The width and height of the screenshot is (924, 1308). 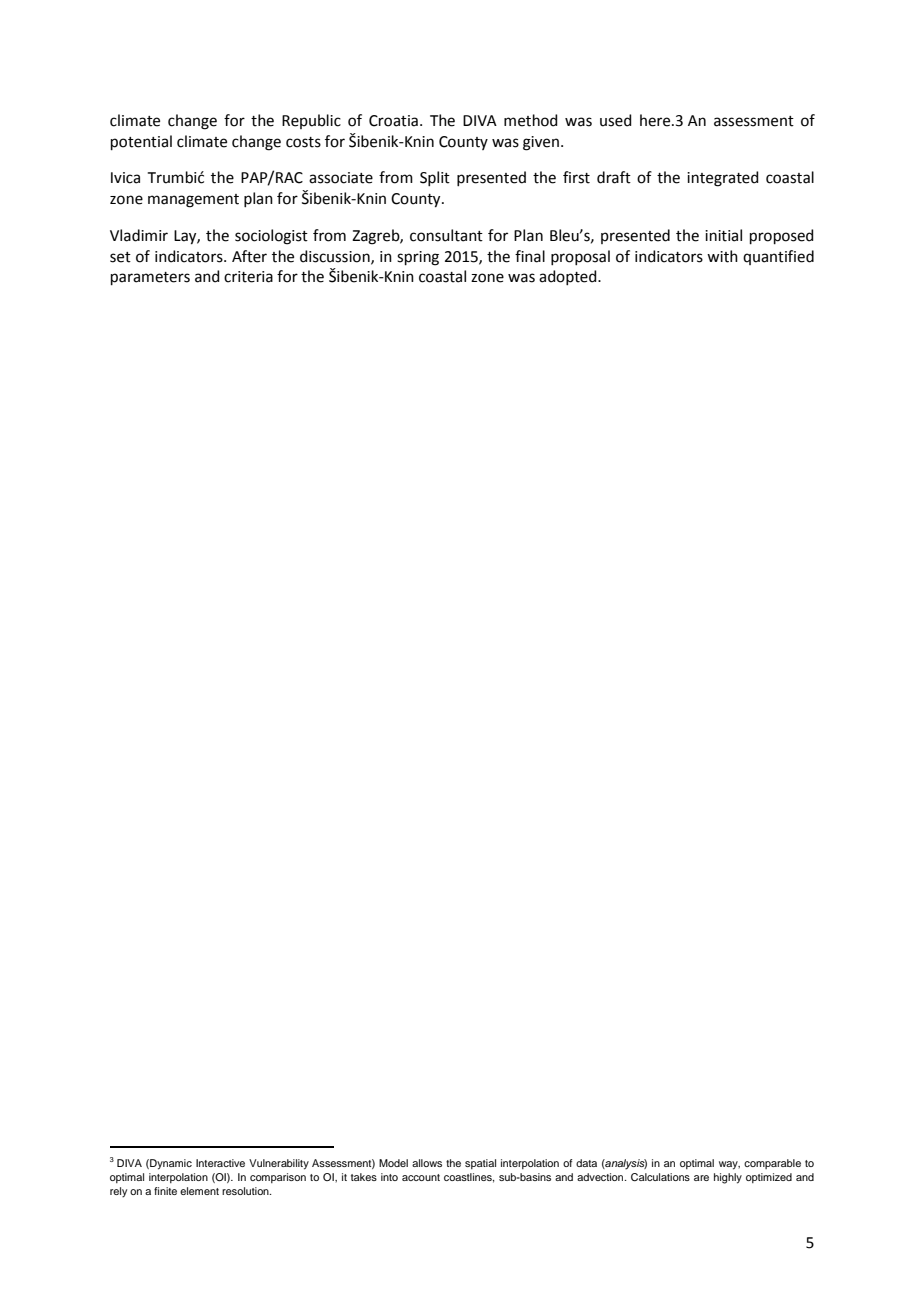 I want to click on parameters, so click(x=150, y=278).
